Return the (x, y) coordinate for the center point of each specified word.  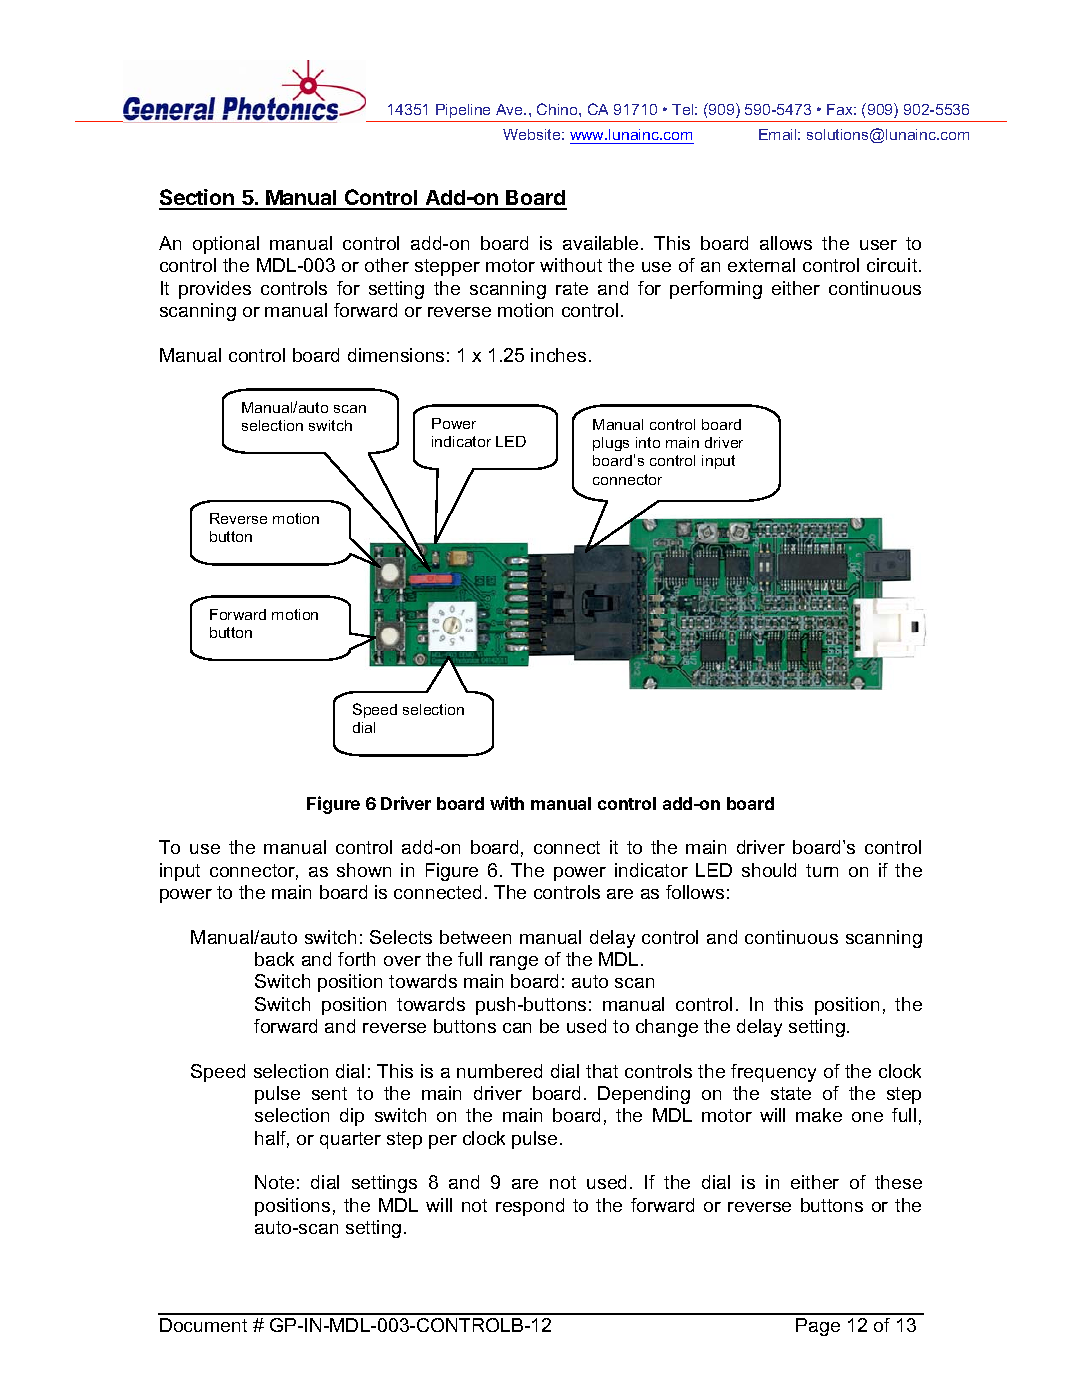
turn (822, 870)
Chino (558, 109)
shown (364, 870)
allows (786, 243)
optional (226, 245)
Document (203, 1325)
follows (695, 892)
